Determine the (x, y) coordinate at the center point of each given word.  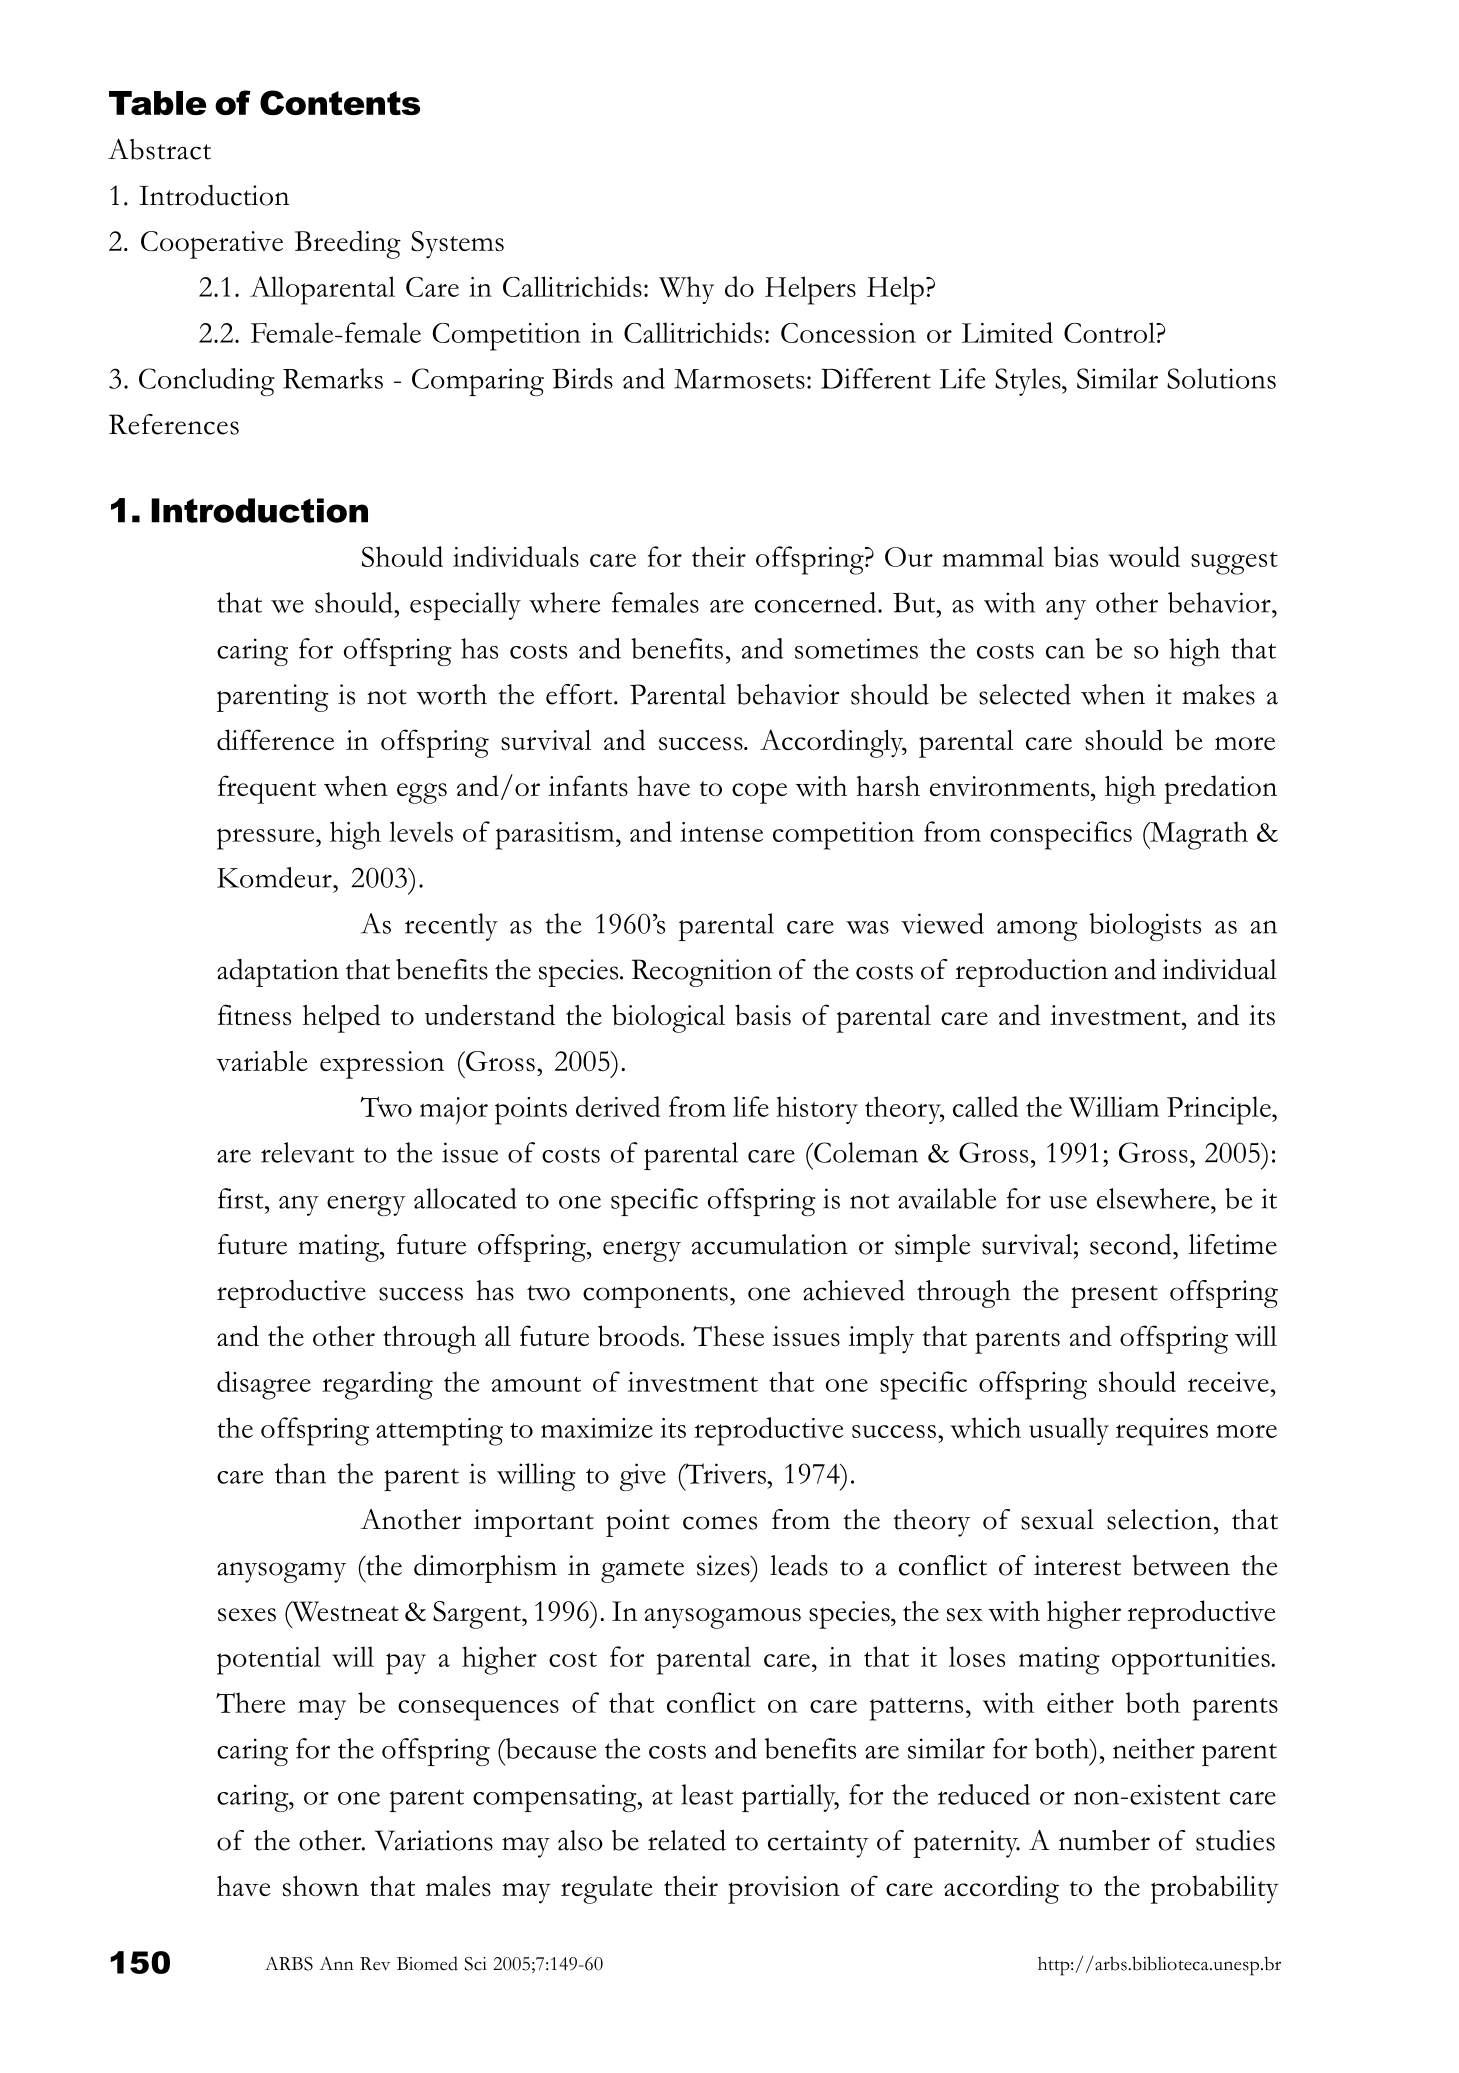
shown (321, 1886)
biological (668, 1018)
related (687, 1840)
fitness (254, 1015)
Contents (340, 102)
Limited (1007, 332)
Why (686, 290)
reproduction (1031, 973)
